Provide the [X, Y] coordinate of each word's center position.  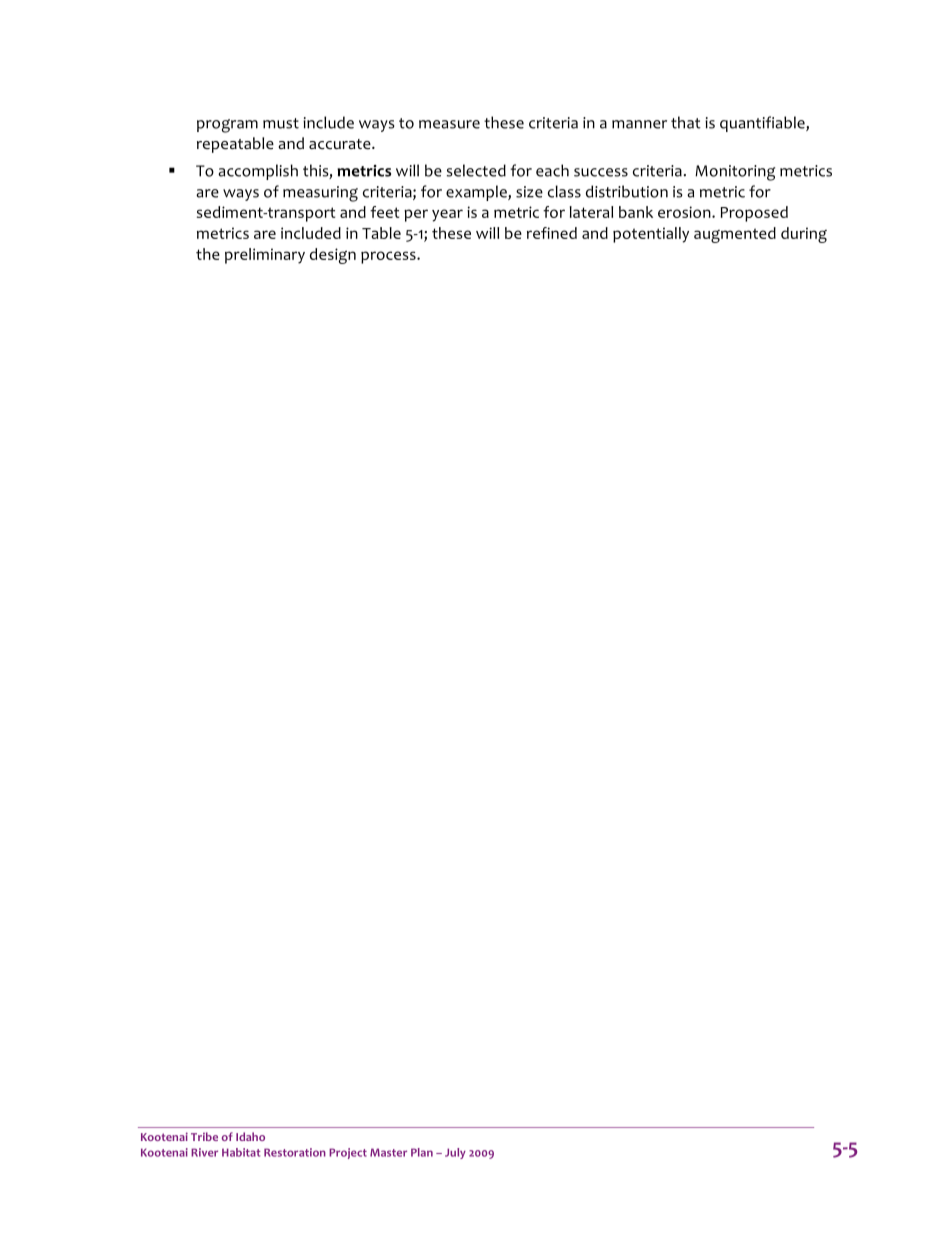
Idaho [250, 1136]
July [455, 1153]
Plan [422, 1152]
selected [476, 170]
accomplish [258, 172]
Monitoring [735, 173]
